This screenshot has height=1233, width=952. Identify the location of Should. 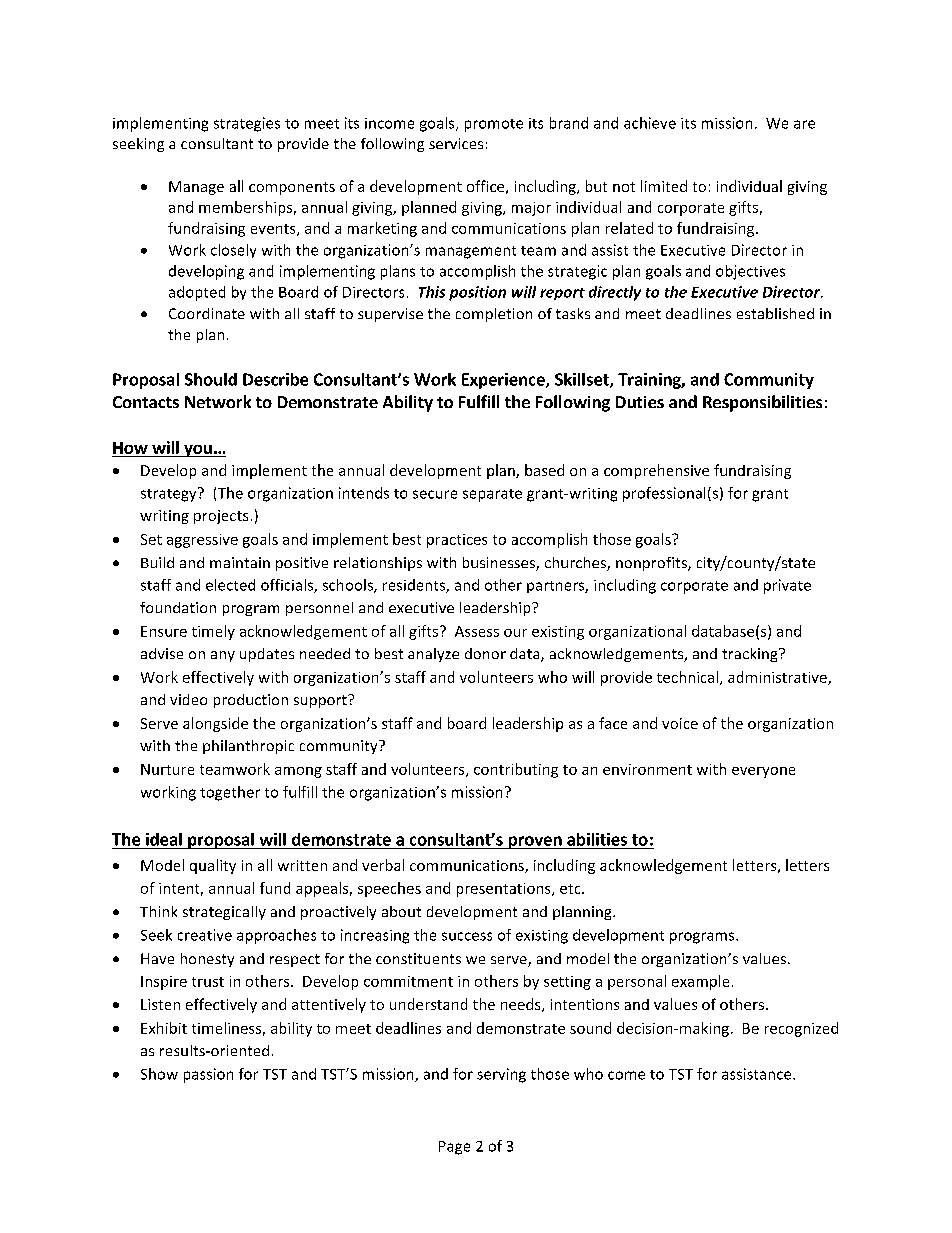
(211, 379).
